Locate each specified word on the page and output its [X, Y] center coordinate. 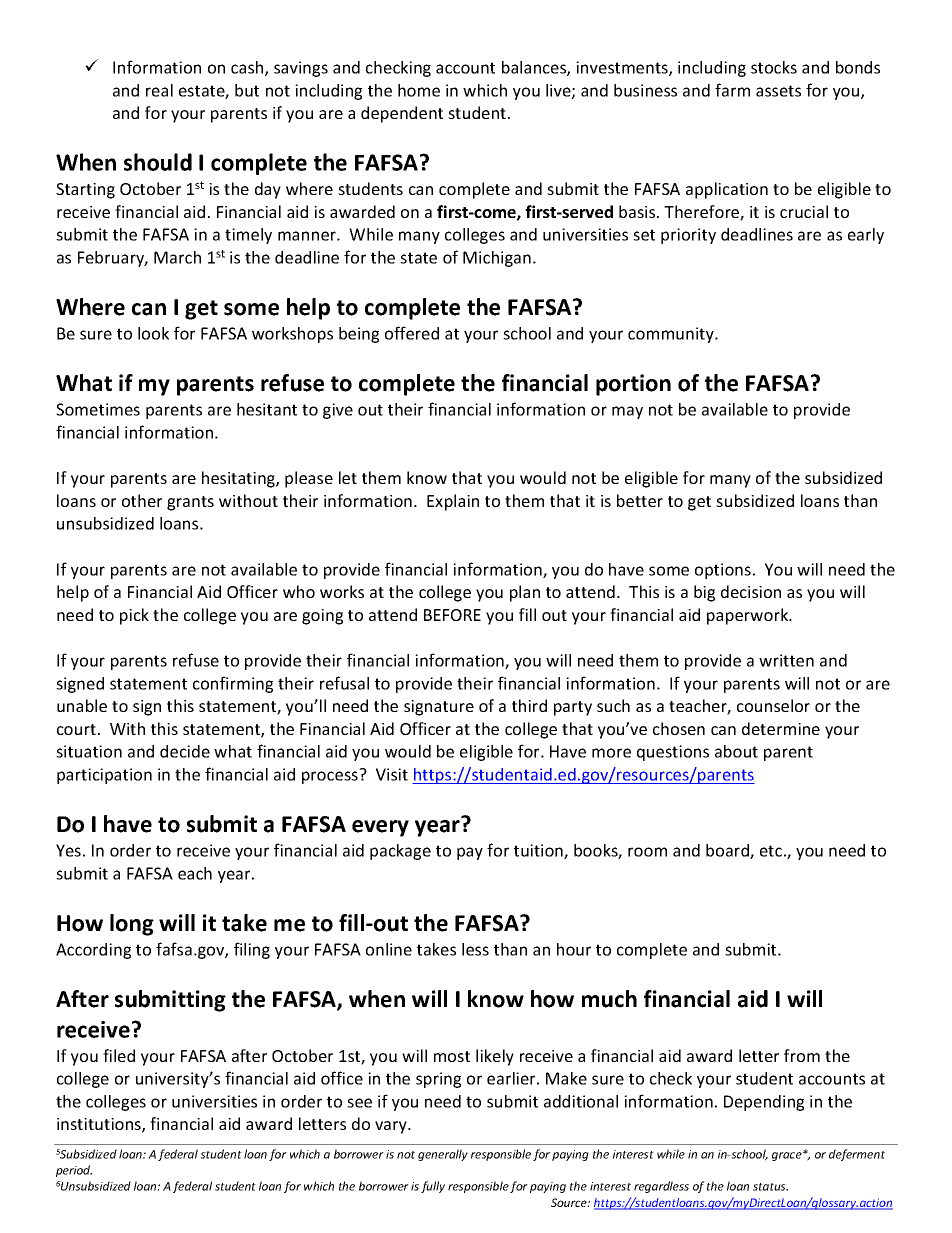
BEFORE [452, 615]
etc [771, 851]
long [132, 925]
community [672, 335]
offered [412, 333]
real [159, 90]
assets [778, 91]
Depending [764, 1103]
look [153, 333]
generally [443, 1155]
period [74, 1171]
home [419, 90]
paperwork [749, 616]
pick [134, 616]
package [400, 852]
